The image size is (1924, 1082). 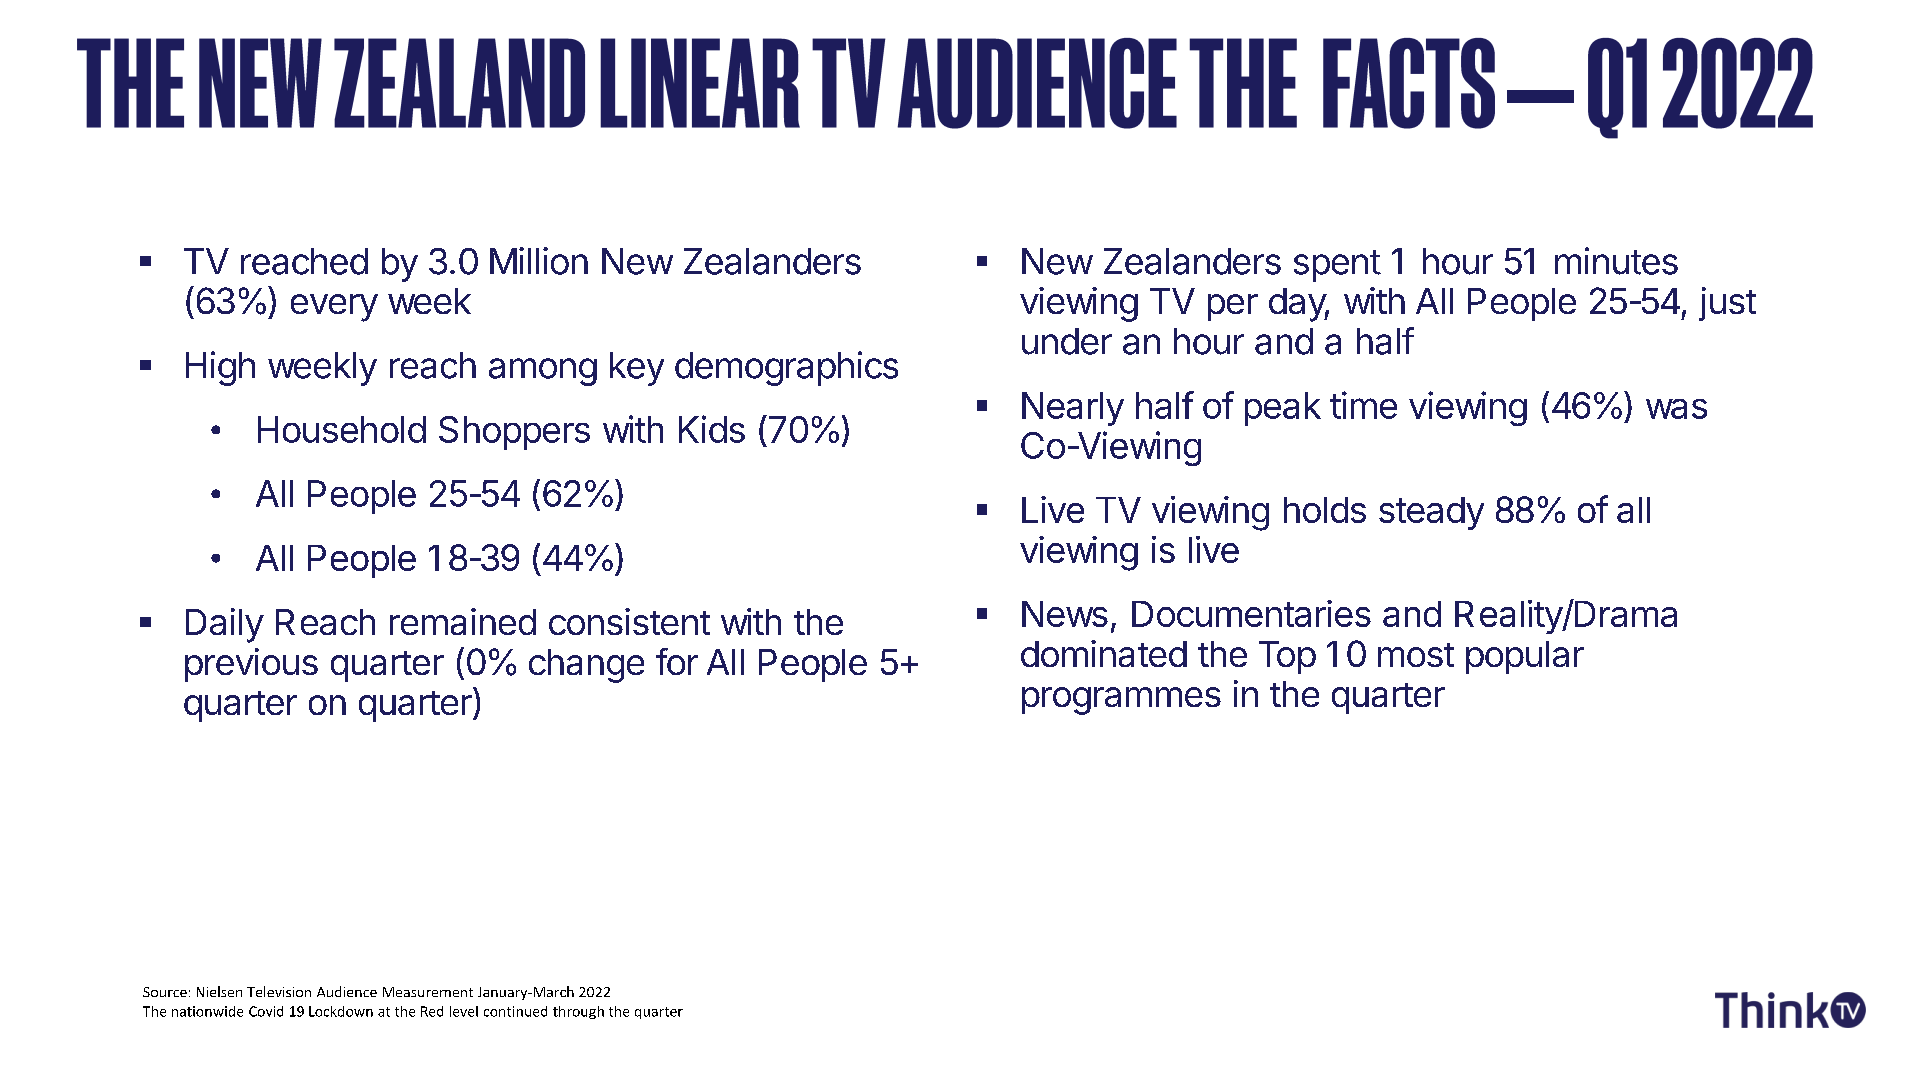 What do you see at coordinates (1431, 513) in the screenshot?
I see `steady` at bounding box center [1431, 513].
